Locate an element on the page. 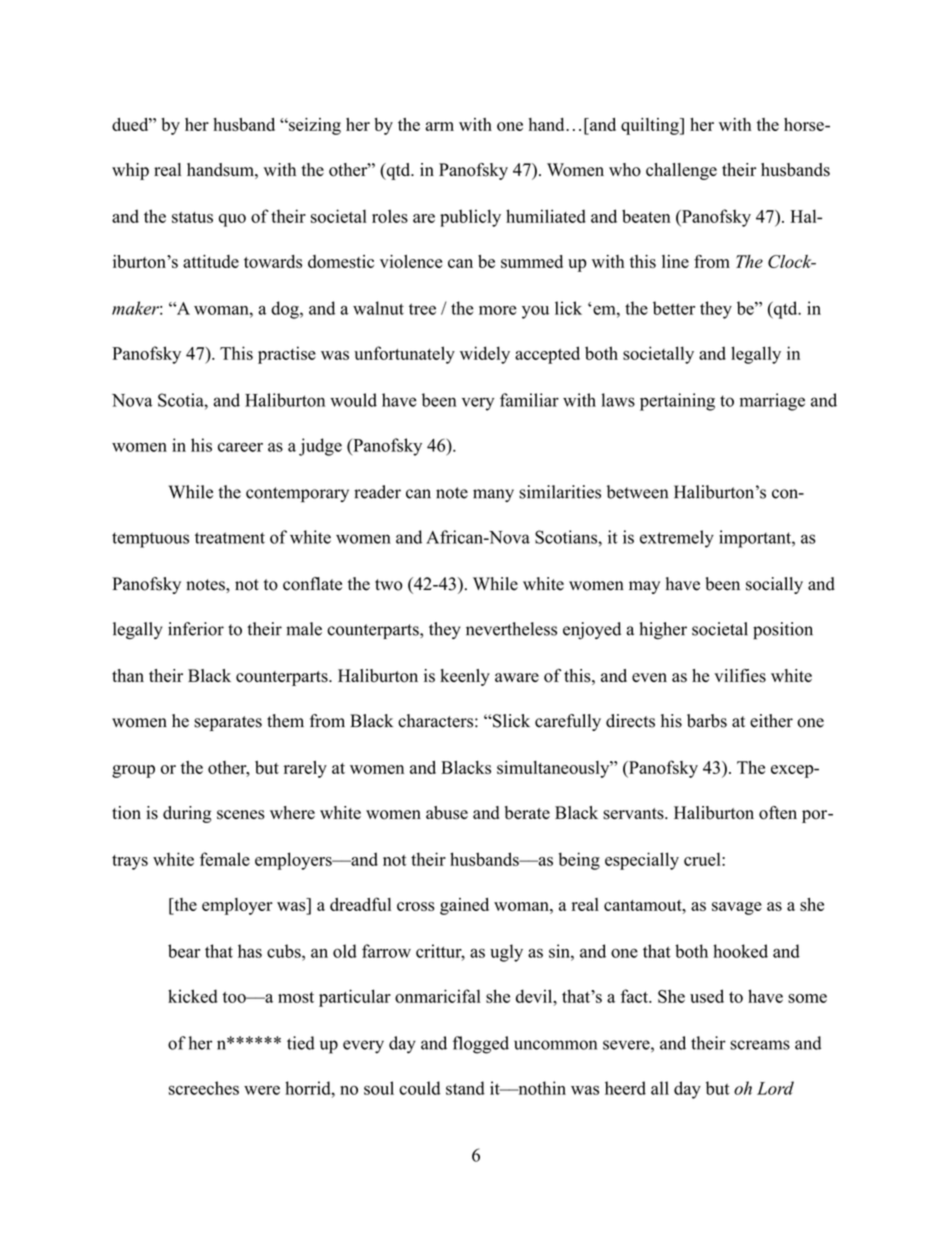 This image has height=1233, width=952. nevertheless is located at coordinates (511, 629).
